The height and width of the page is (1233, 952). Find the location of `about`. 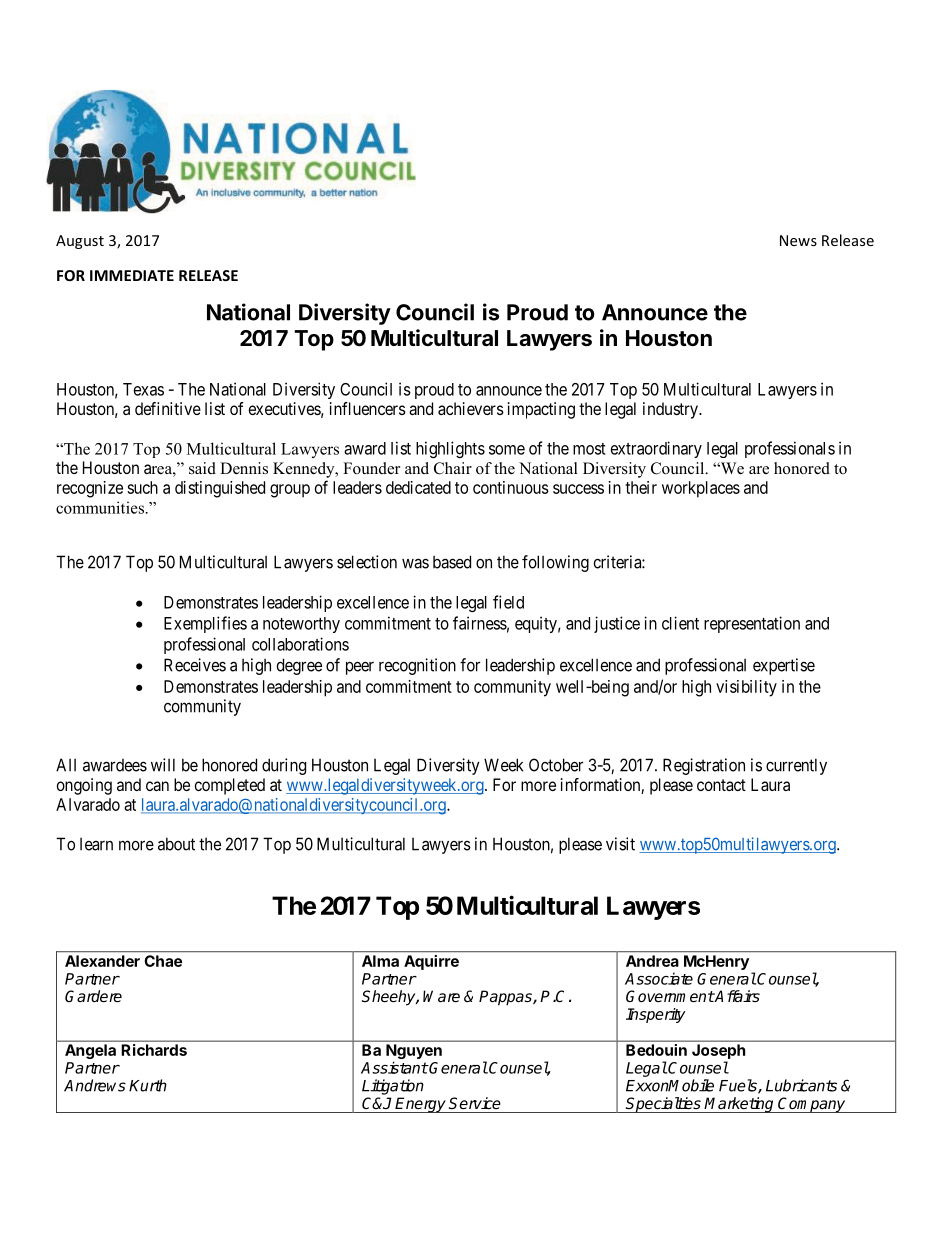

about is located at coordinates (176, 844).
